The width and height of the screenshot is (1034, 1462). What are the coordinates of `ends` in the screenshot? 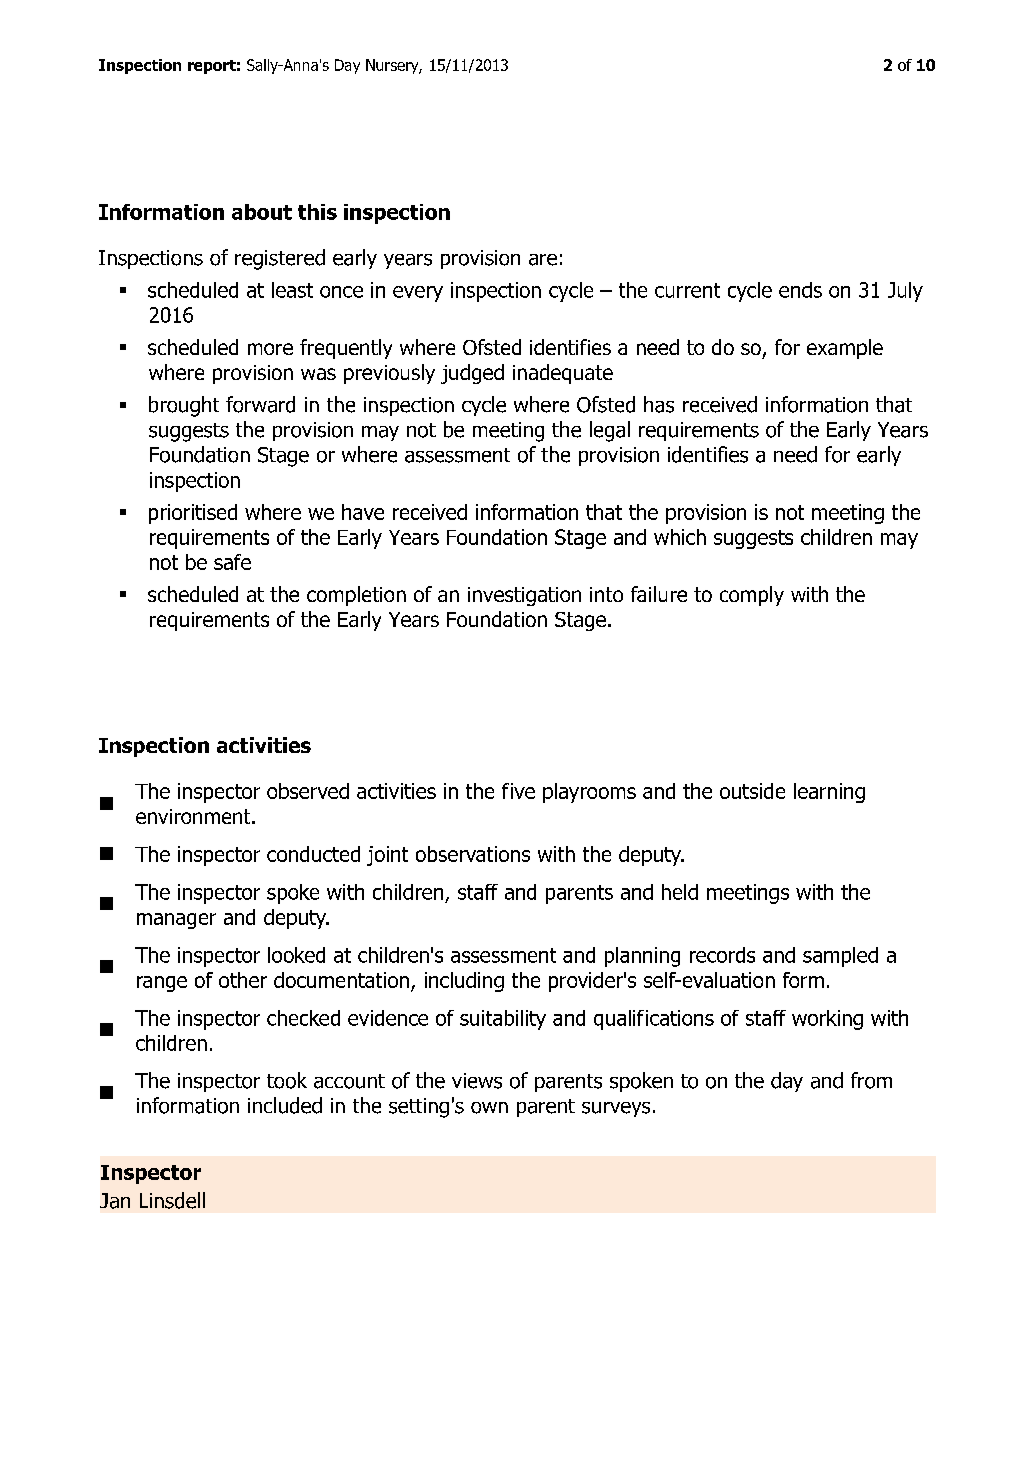 It's located at (800, 290).
